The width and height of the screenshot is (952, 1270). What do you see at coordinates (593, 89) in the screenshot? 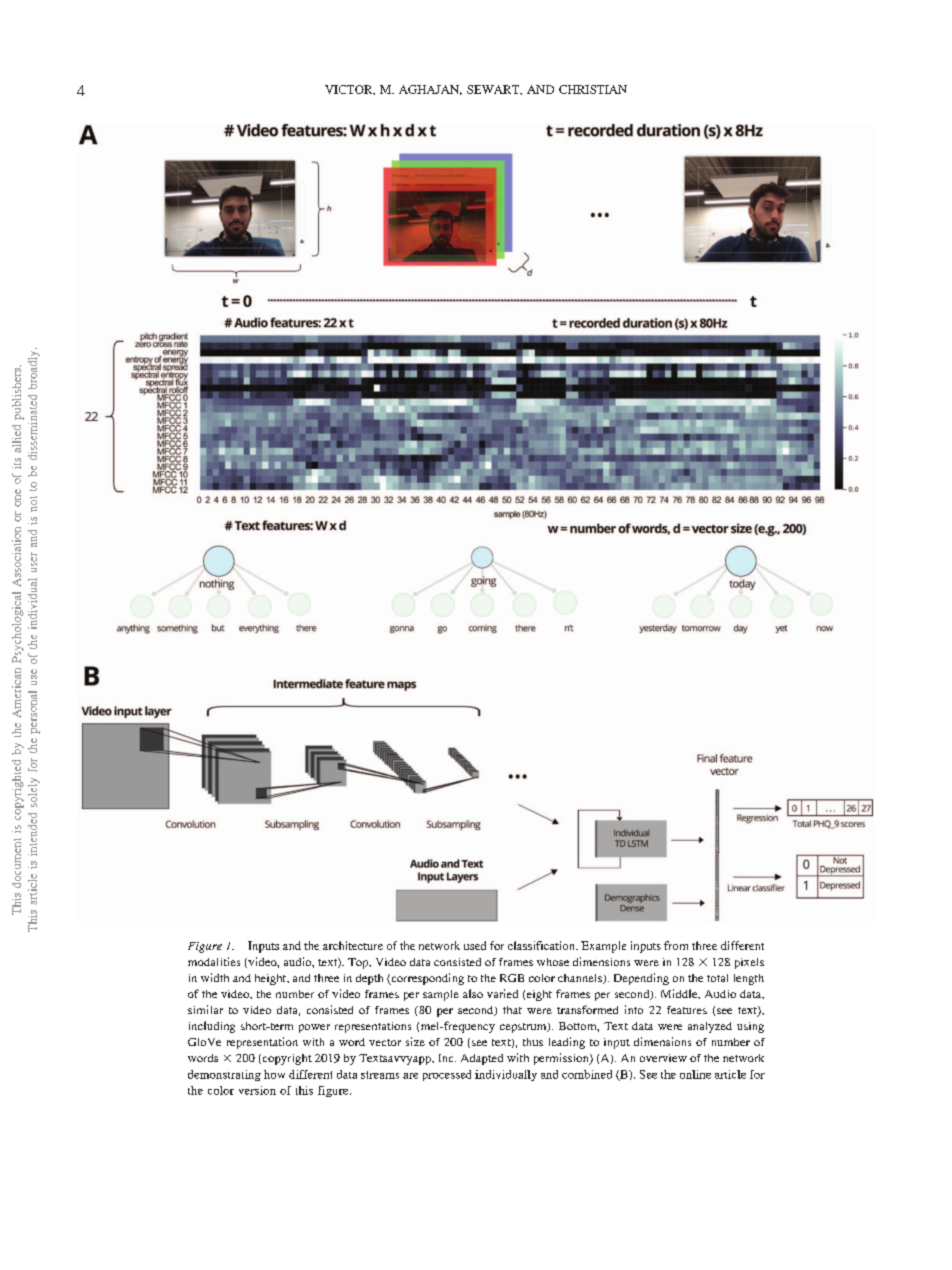
I see `CHRISTIAN` at bounding box center [593, 89].
